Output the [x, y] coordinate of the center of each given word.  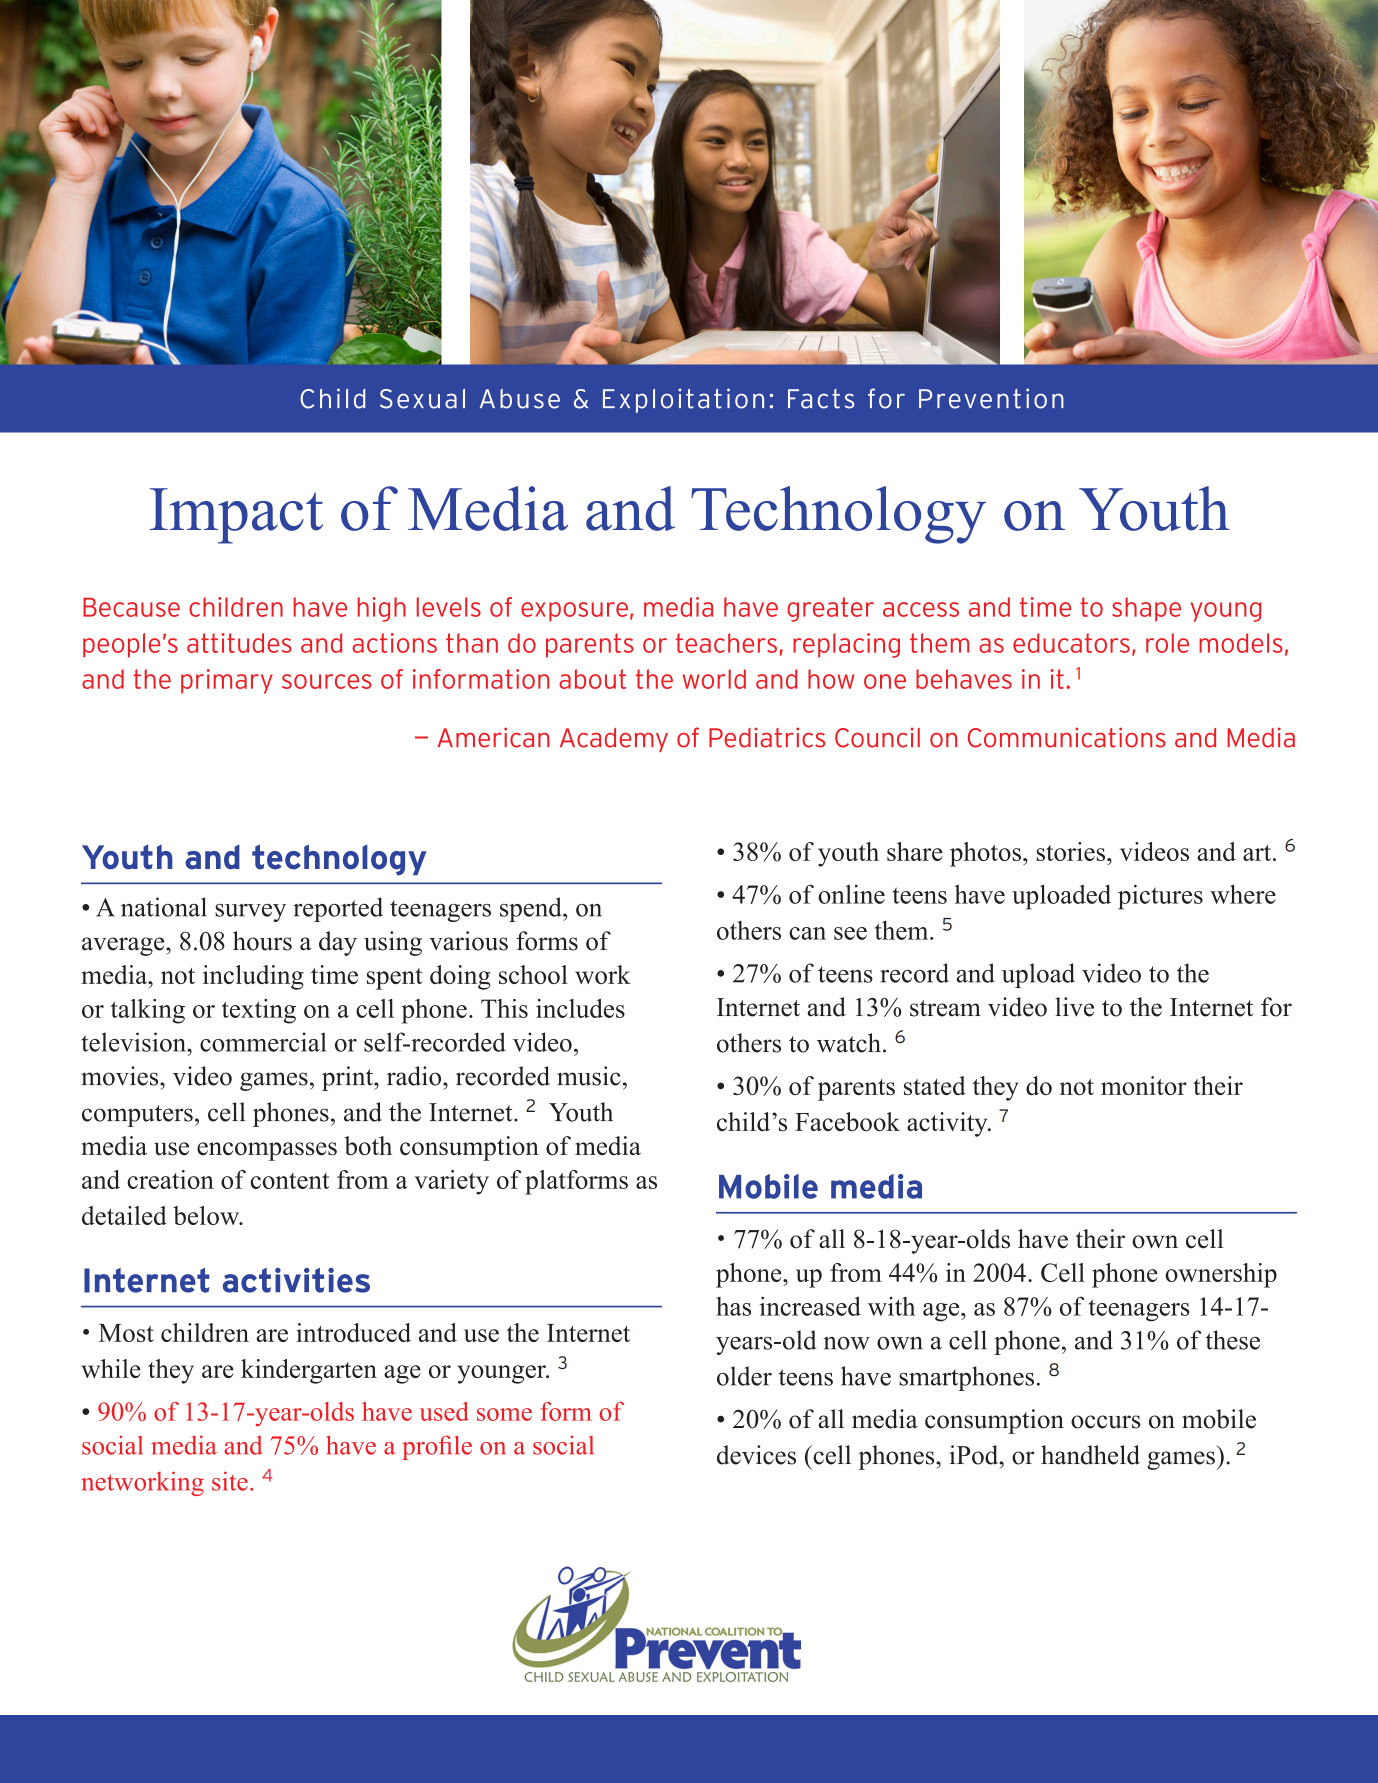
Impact [236, 516]
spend [532, 909]
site [230, 1481]
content [290, 1181]
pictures [1160, 897]
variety [451, 1182]
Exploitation [683, 400]
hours [262, 941]
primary [227, 681]
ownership [1221, 1275]
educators [1071, 643]
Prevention [991, 398]
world [714, 679]
